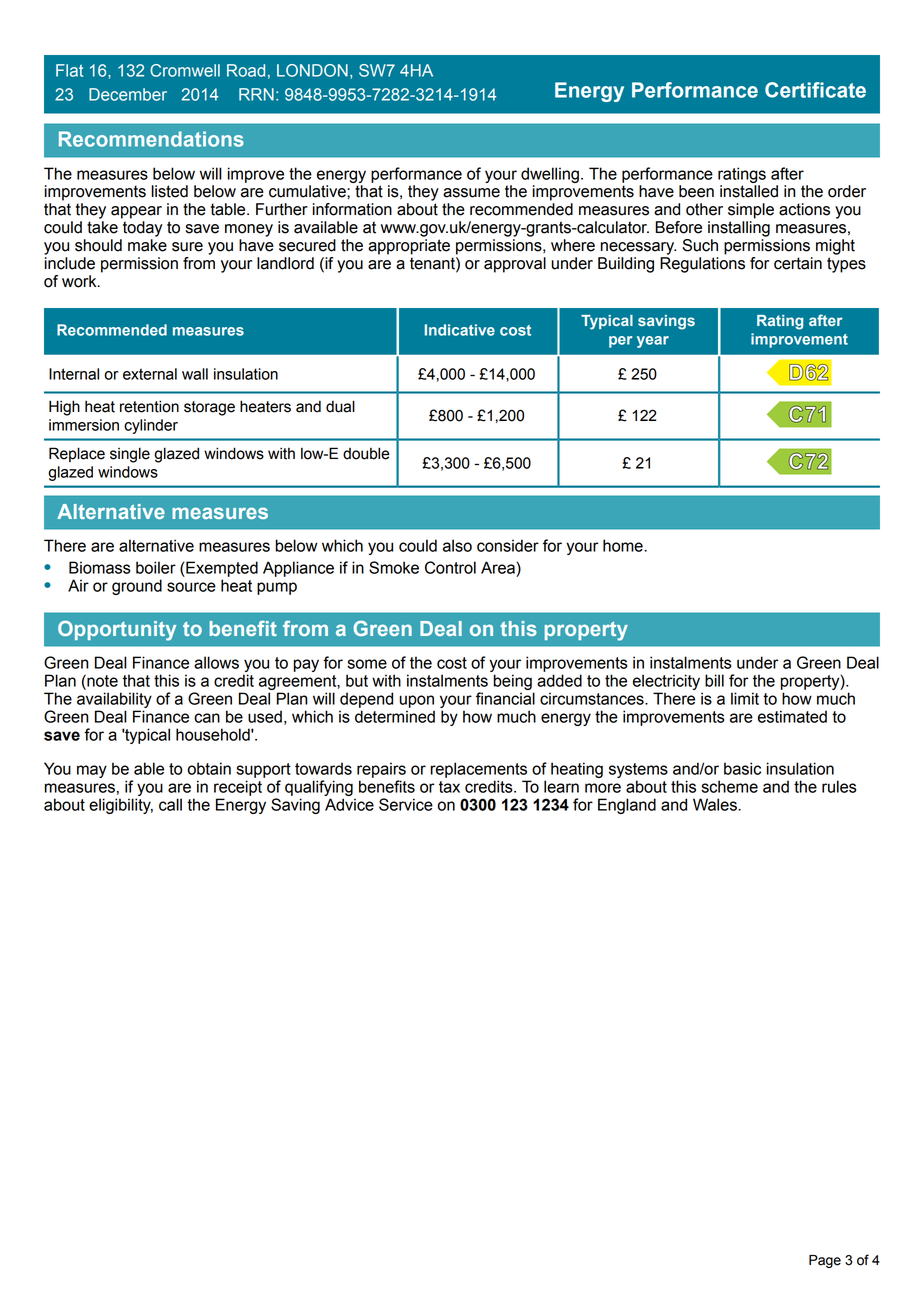  What do you see at coordinates (471, 193) in the screenshot?
I see `assume` at bounding box center [471, 193].
